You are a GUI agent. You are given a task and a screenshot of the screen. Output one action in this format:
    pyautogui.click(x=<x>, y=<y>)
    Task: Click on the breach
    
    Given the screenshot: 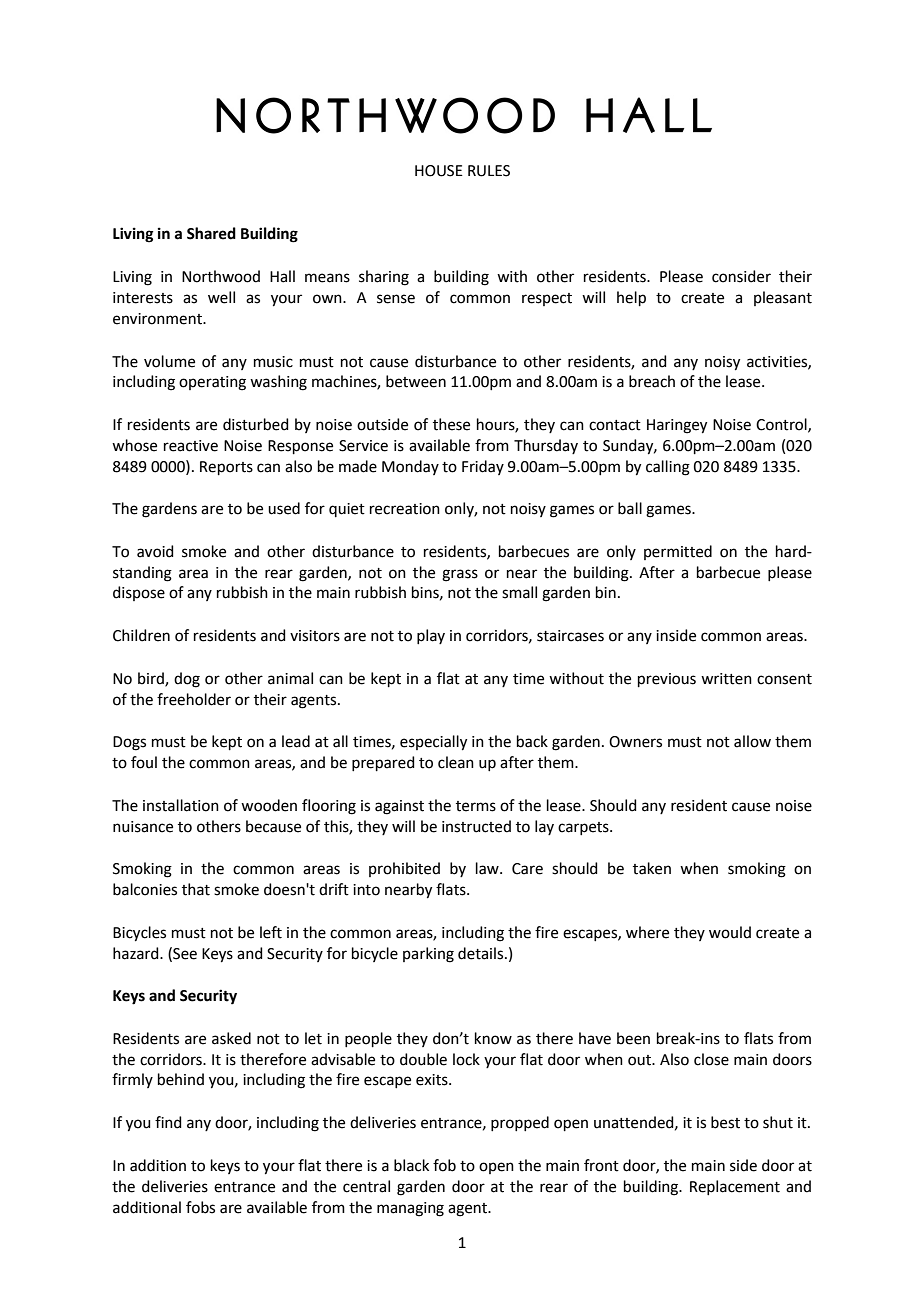 What is the action you would take?
    pyautogui.click(x=652, y=381)
